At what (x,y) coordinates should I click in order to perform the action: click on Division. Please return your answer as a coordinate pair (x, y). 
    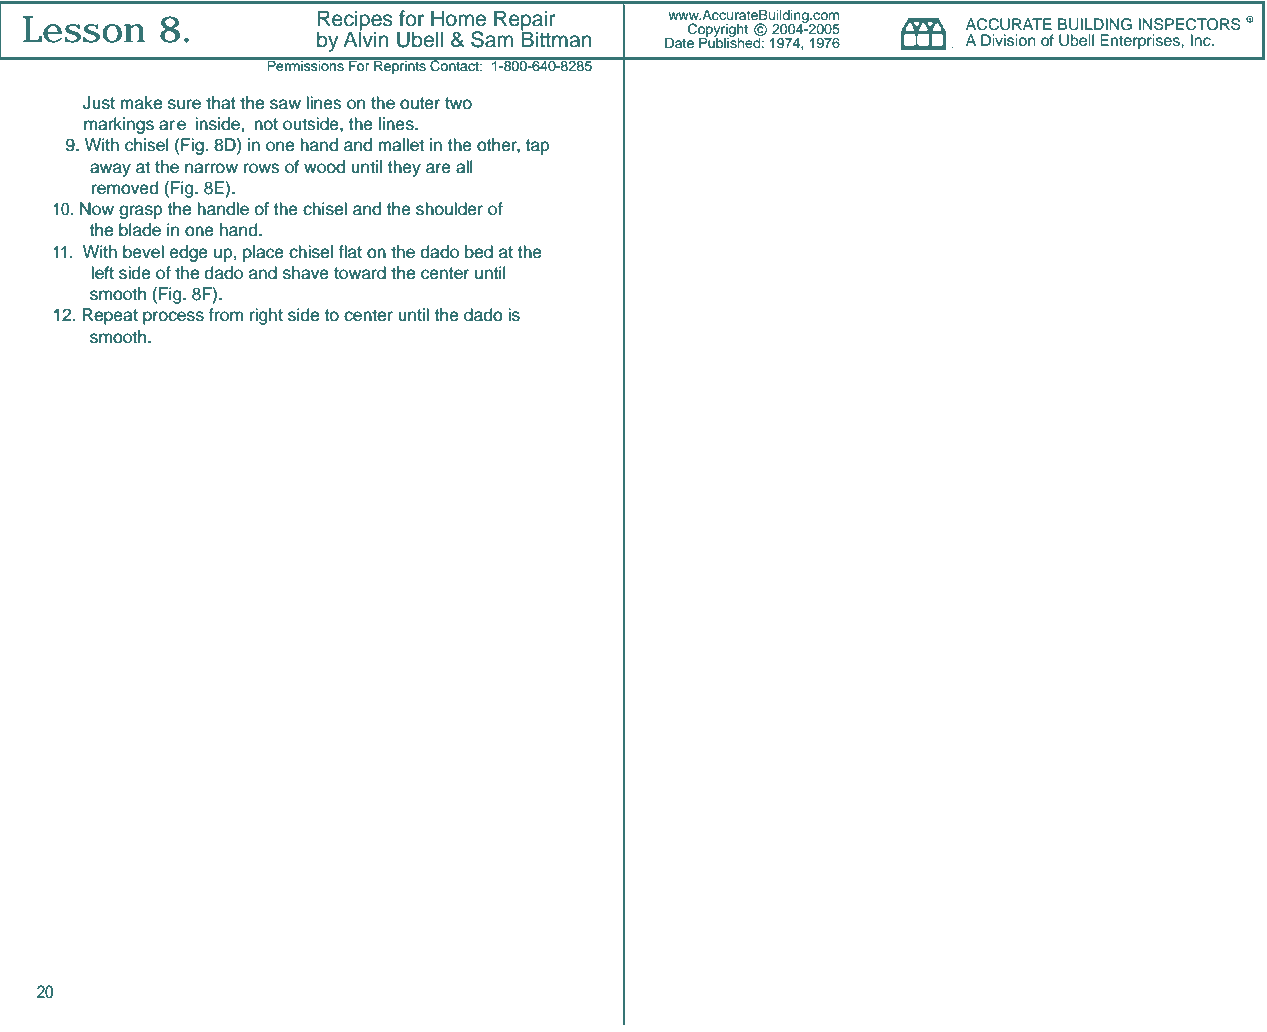
    Looking at the image, I should click on (1008, 40).
